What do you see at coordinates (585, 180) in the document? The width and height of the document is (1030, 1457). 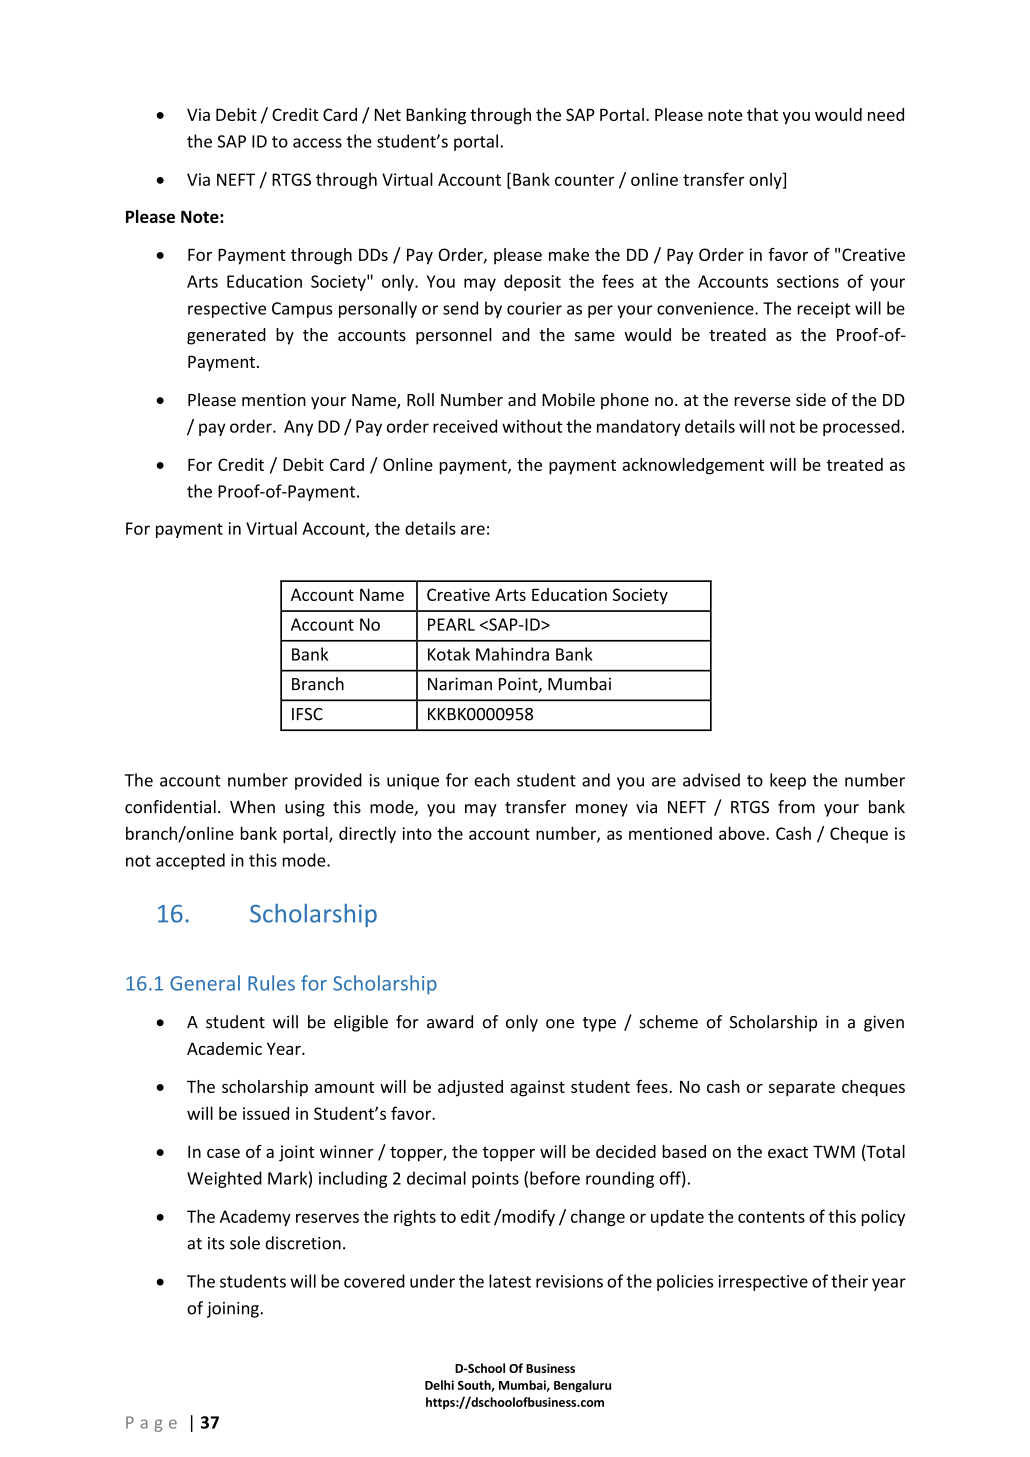 I see `counter` at bounding box center [585, 180].
